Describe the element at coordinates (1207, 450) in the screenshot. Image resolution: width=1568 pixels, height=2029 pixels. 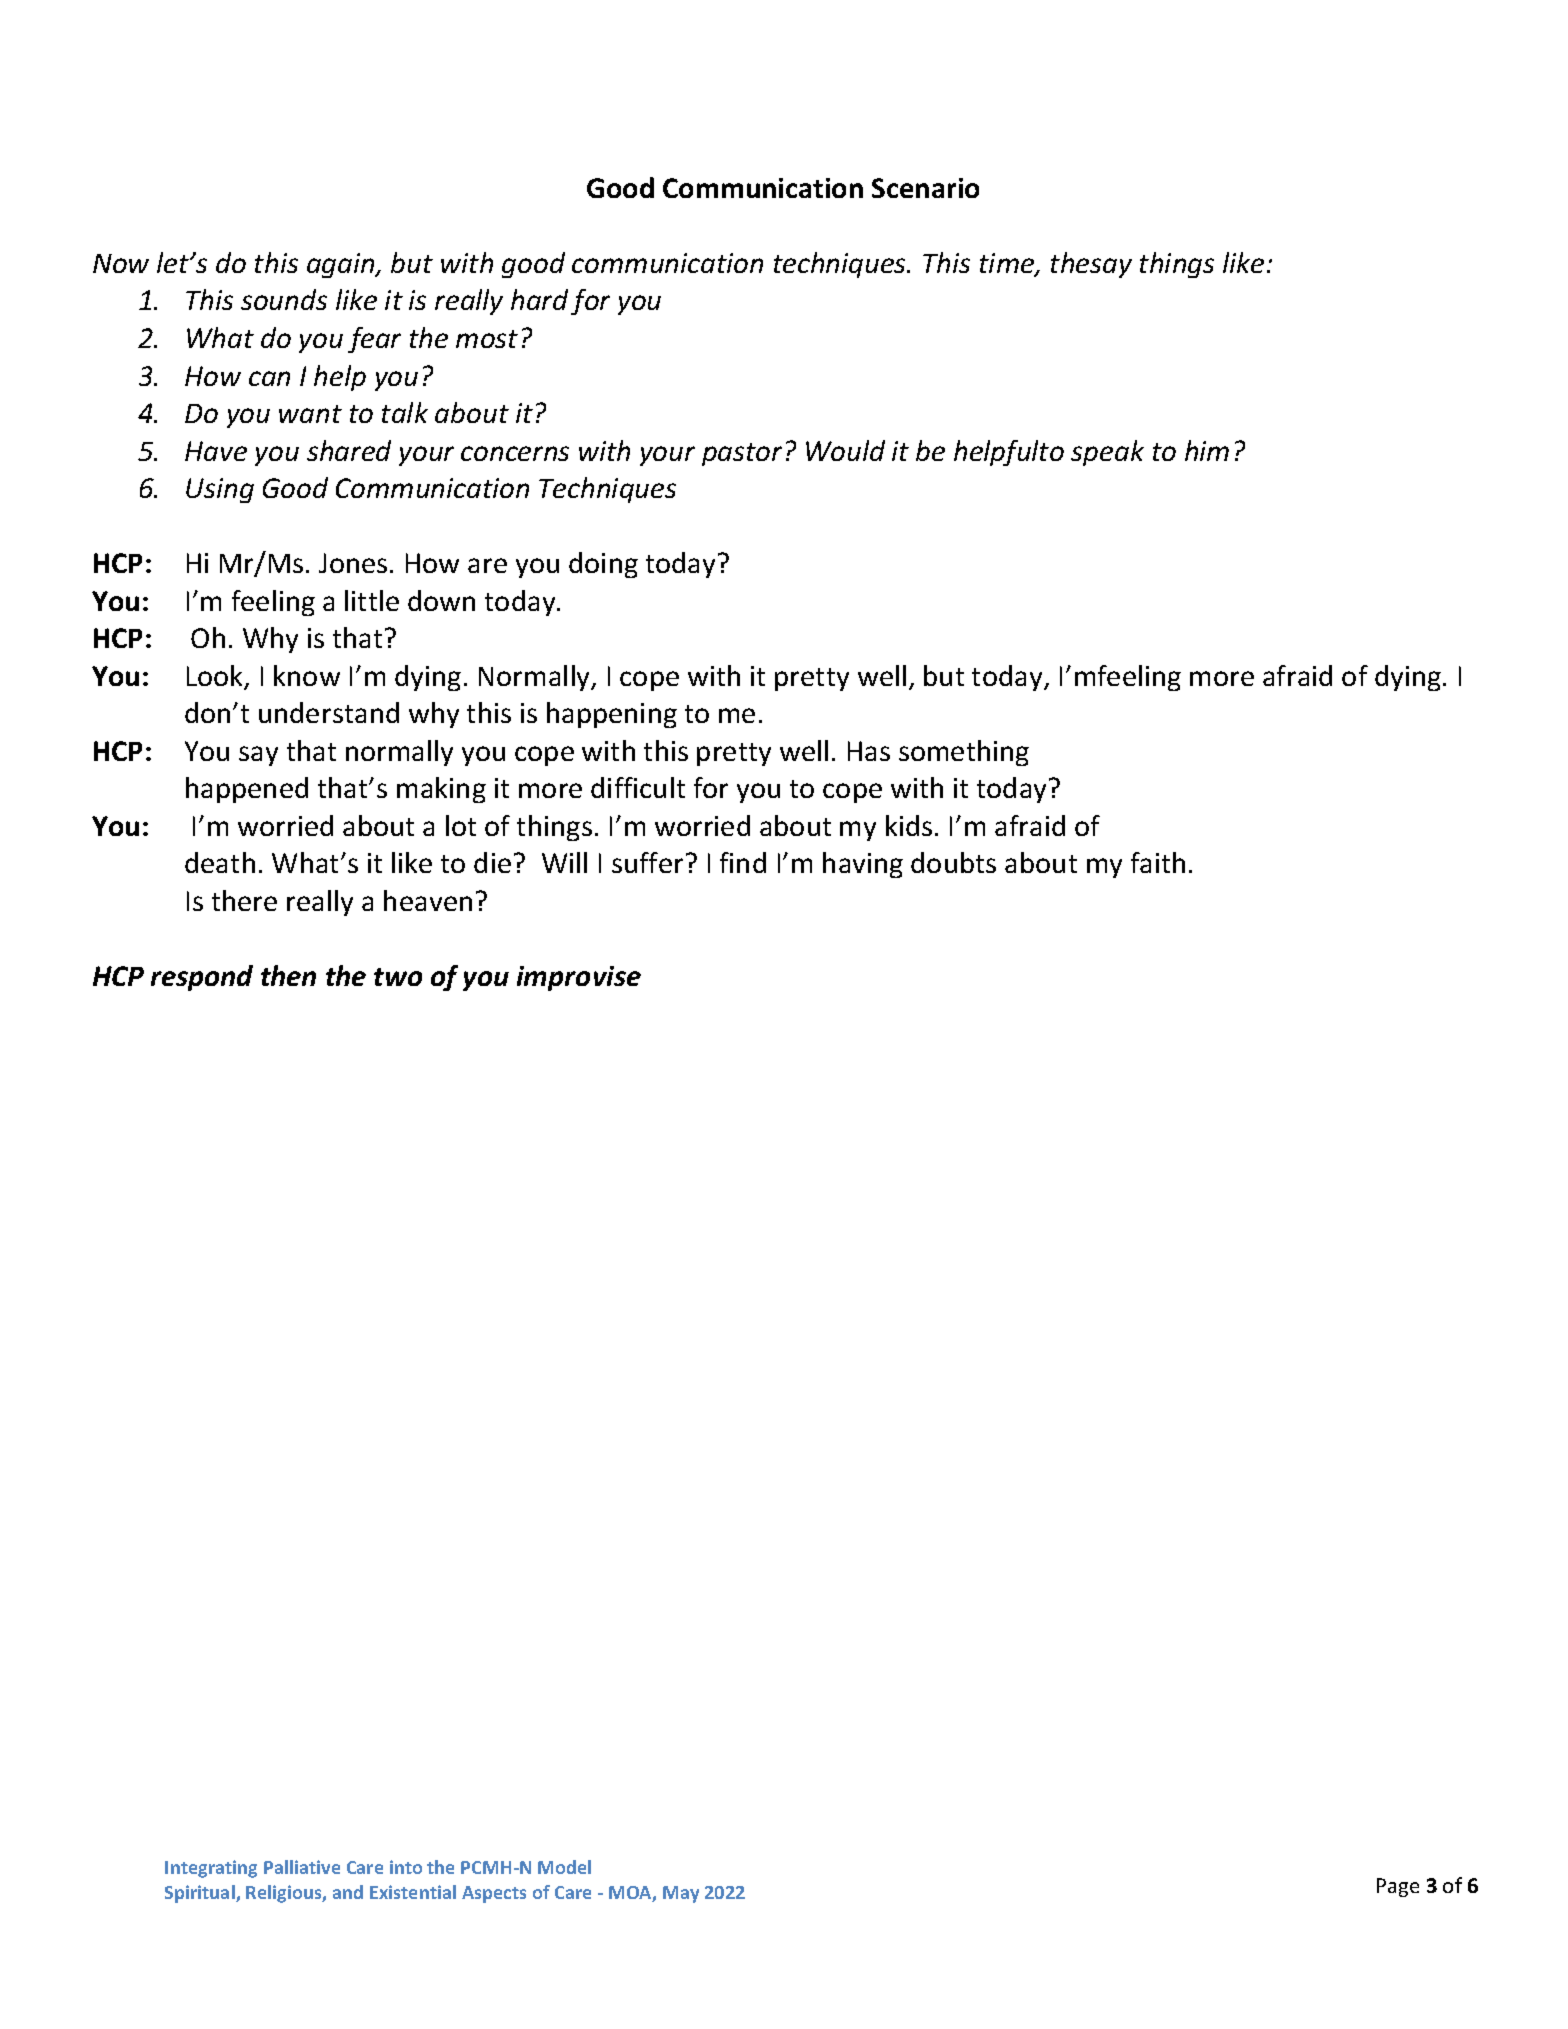
I see `him` at that location.
